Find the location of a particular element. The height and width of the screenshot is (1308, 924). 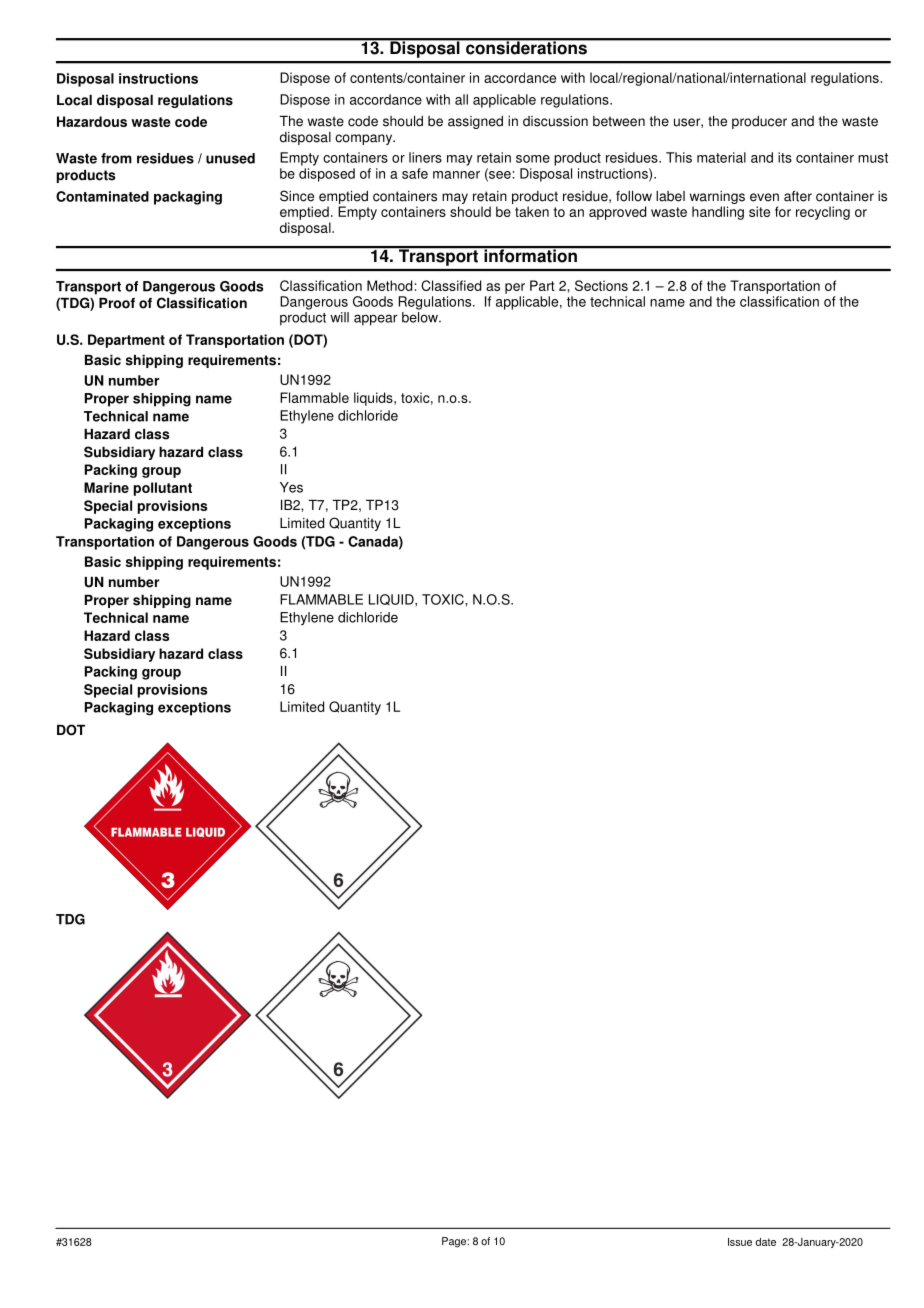

Page is located at coordinates (455, 1242).
